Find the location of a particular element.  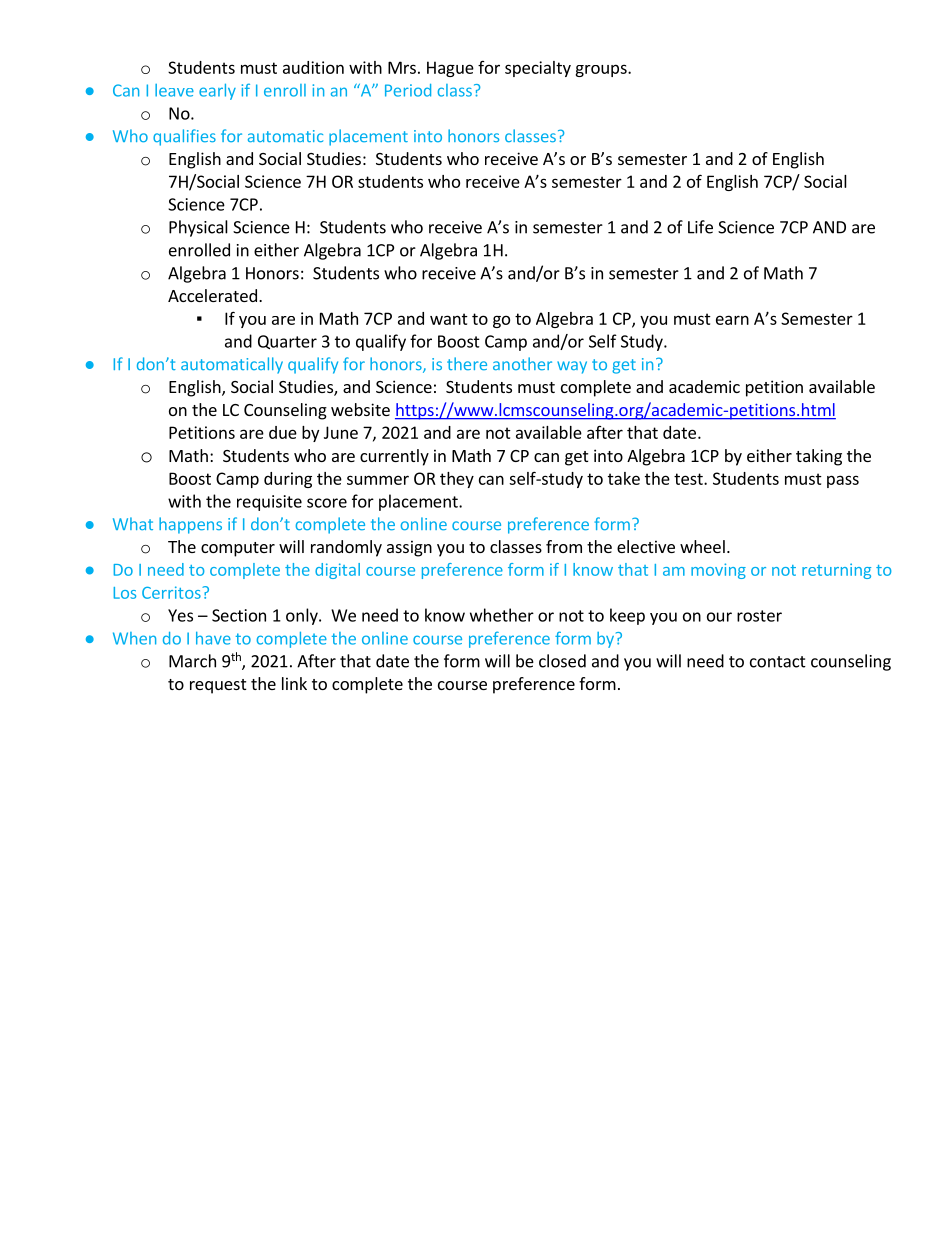

from is located at coordinates (564, 546).
